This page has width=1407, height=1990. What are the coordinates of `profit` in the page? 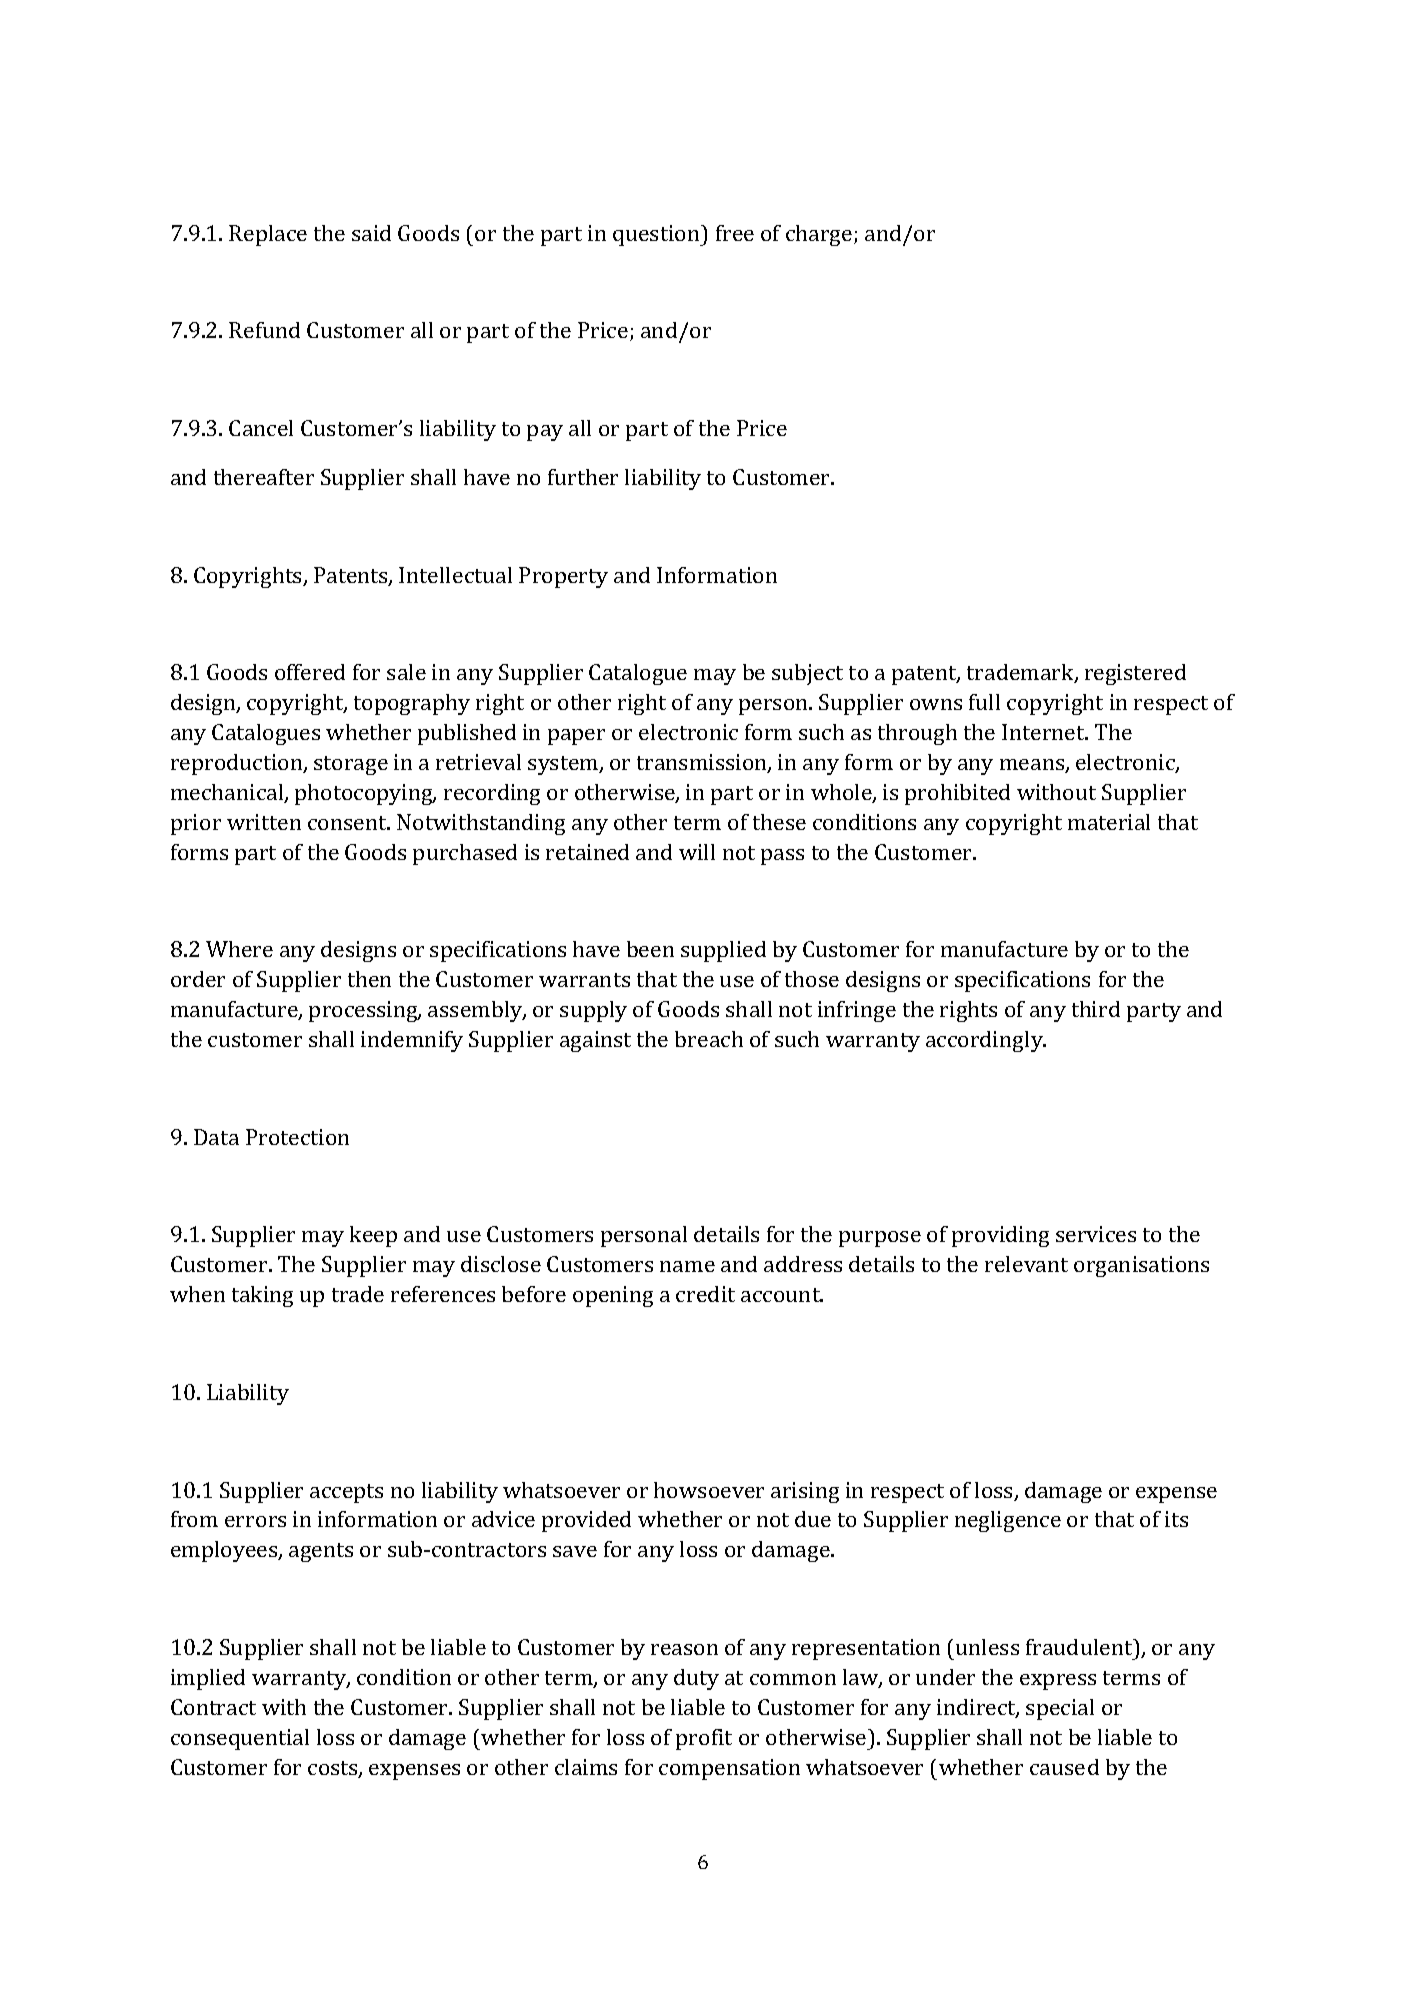 It's located at (704, 1739).
